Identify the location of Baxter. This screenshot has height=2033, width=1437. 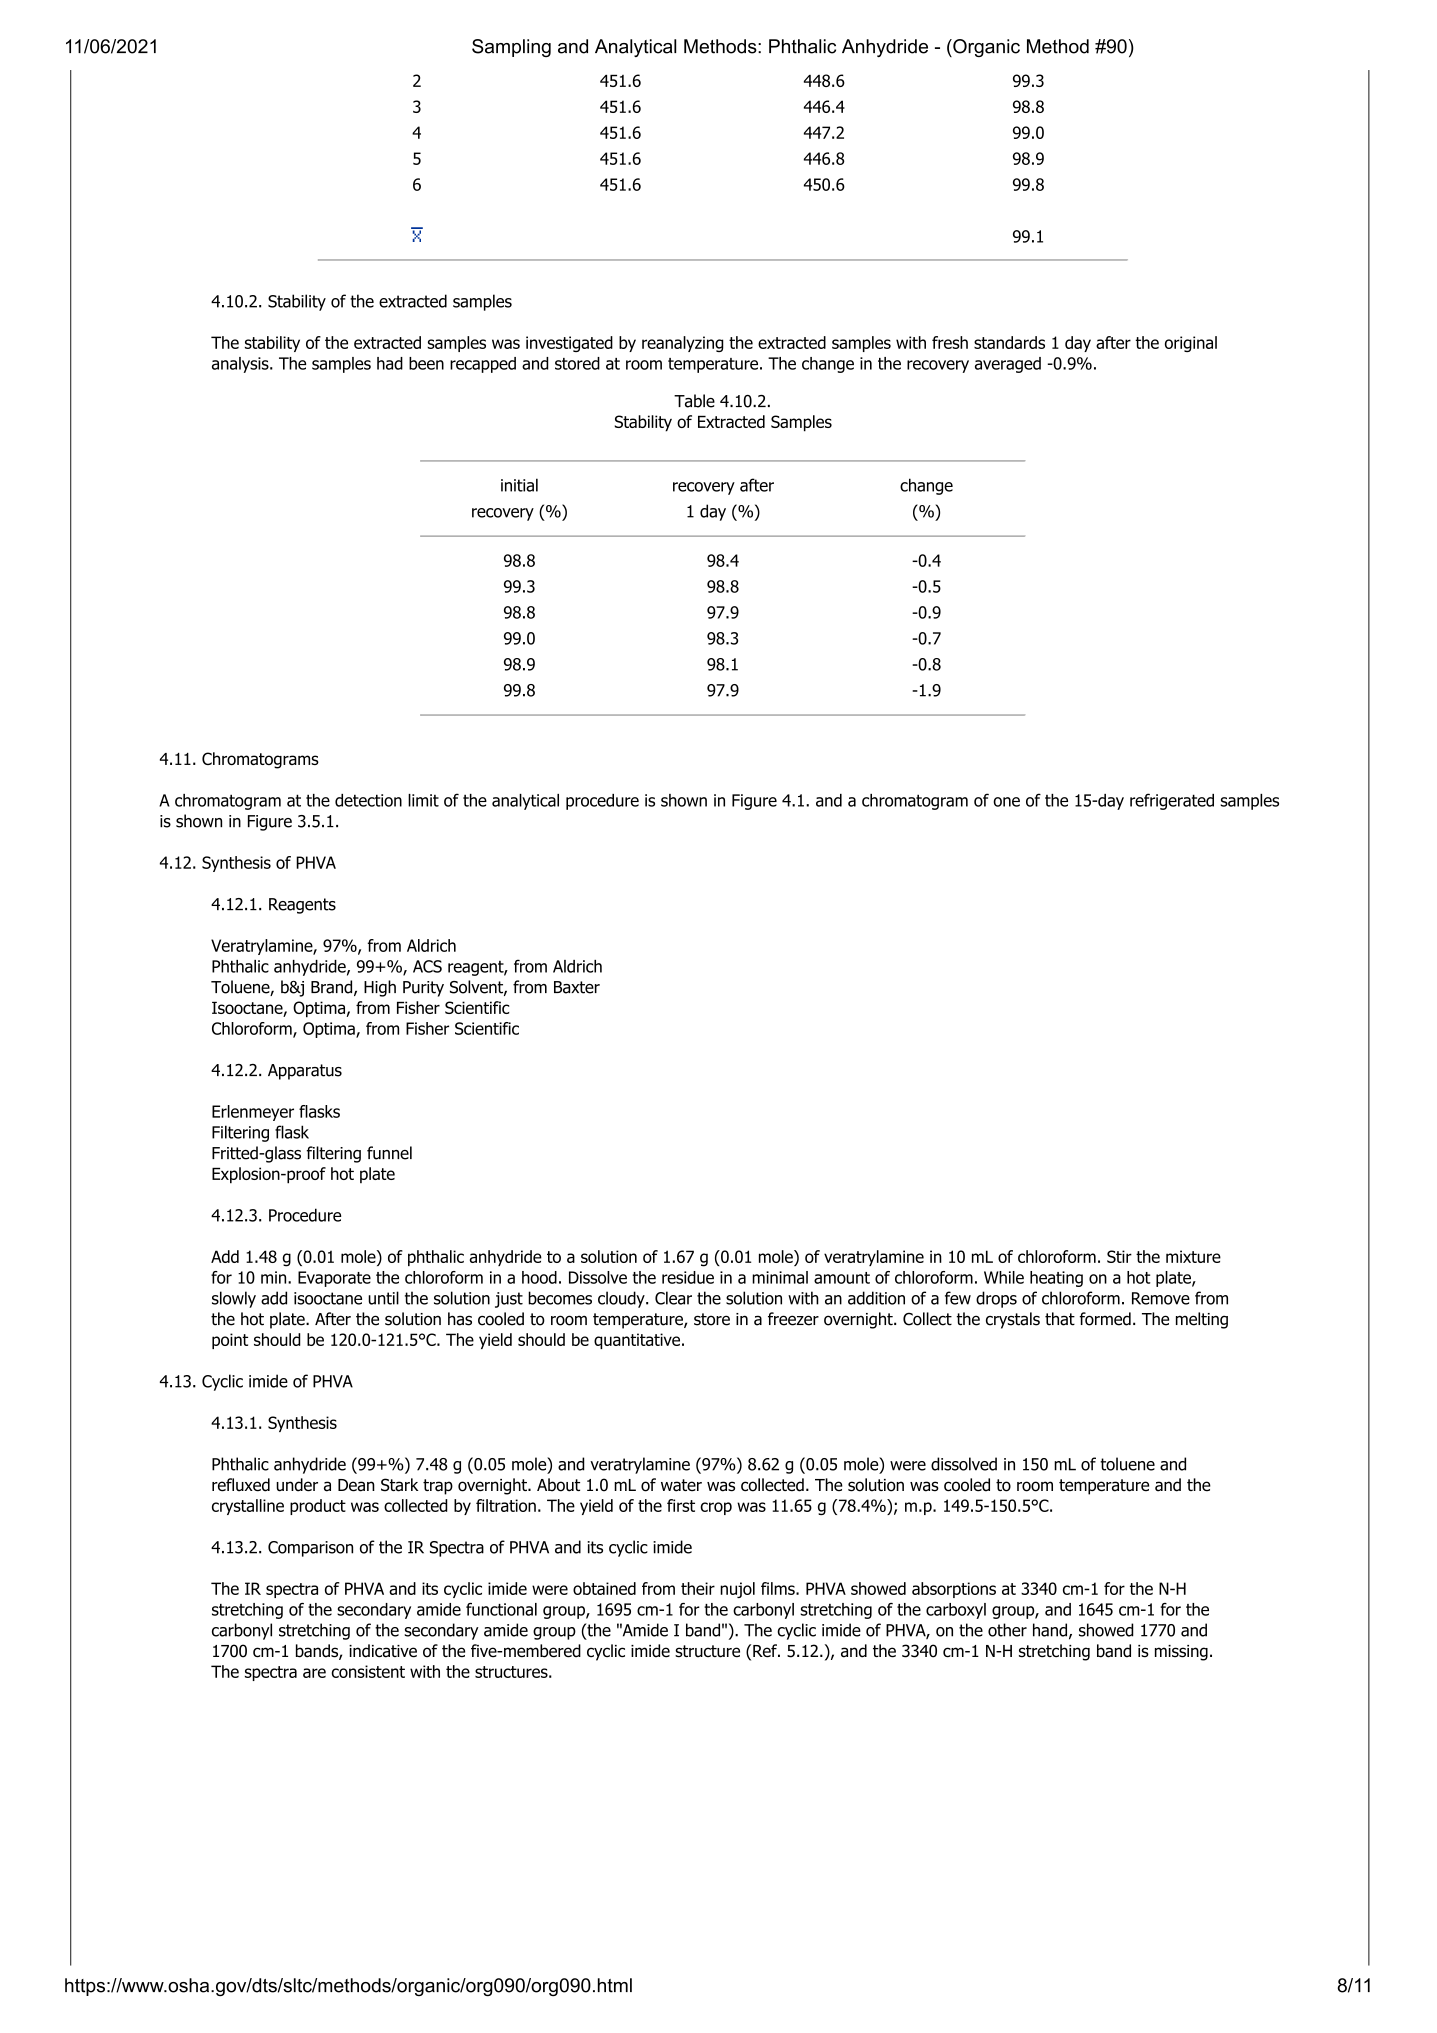
(577, 987).
